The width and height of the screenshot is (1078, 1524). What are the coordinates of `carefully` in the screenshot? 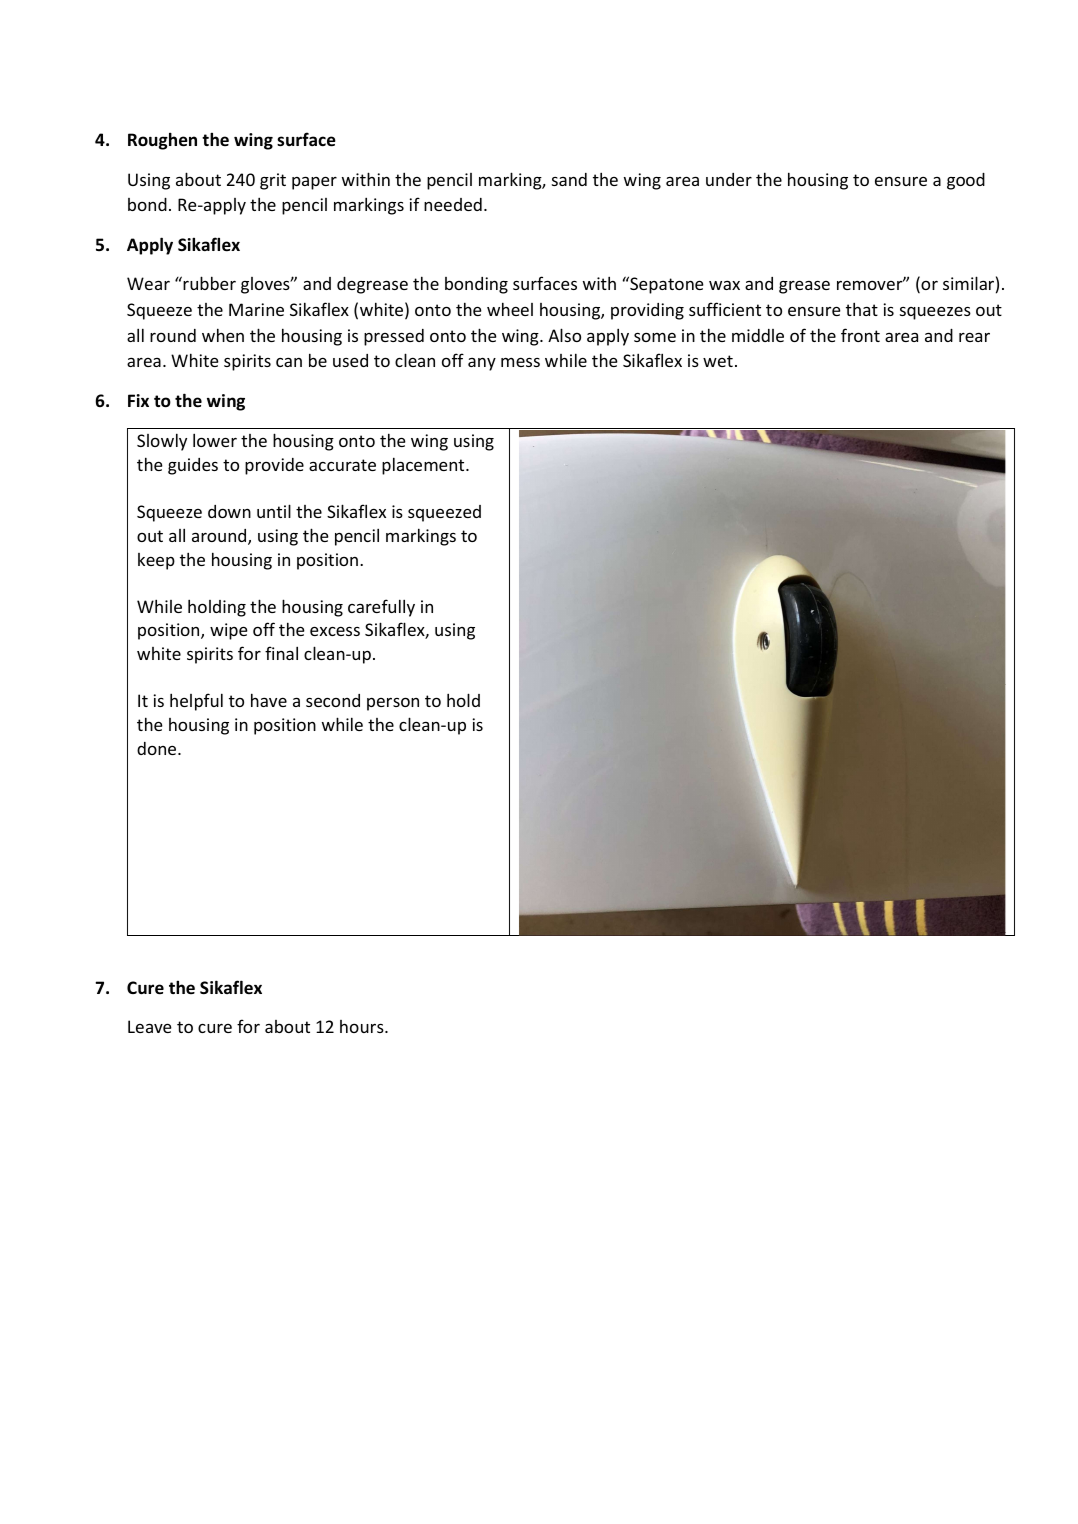 It's located at (381, 608).
